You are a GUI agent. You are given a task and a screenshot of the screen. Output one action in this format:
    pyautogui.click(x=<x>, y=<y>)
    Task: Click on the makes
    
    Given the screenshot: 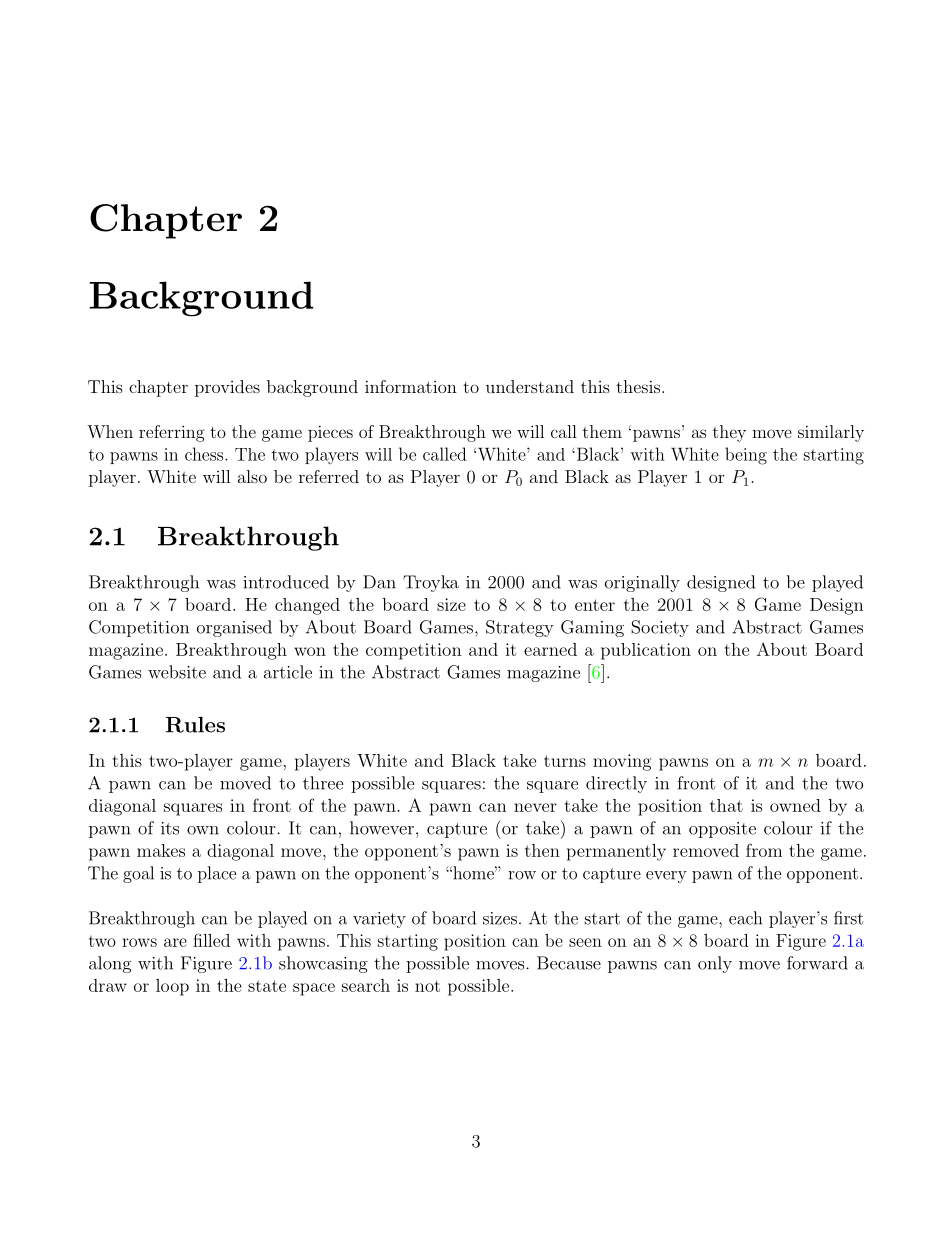 What is the action you would take?
    pyautogui.click(x=161, y=850)
